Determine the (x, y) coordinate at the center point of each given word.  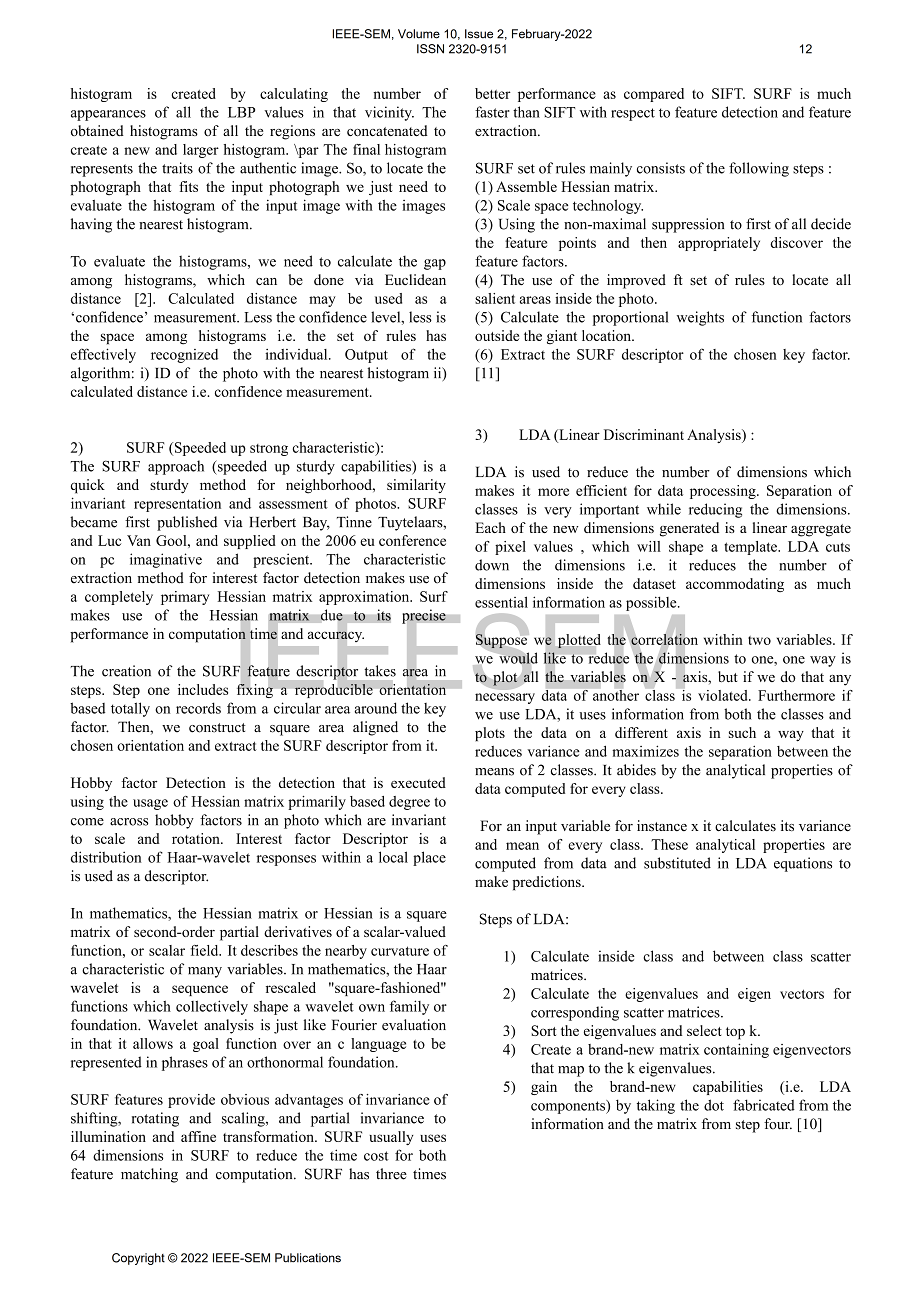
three (391, 1174)
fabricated (764, 1105)
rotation (197, 838)
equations (803, 864)
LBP (241, 112)
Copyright (138, 1259)
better (493, 93)
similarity (416, 486)
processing (724, 492)
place (429, 858)
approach (176, 467)
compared (654, 95)
